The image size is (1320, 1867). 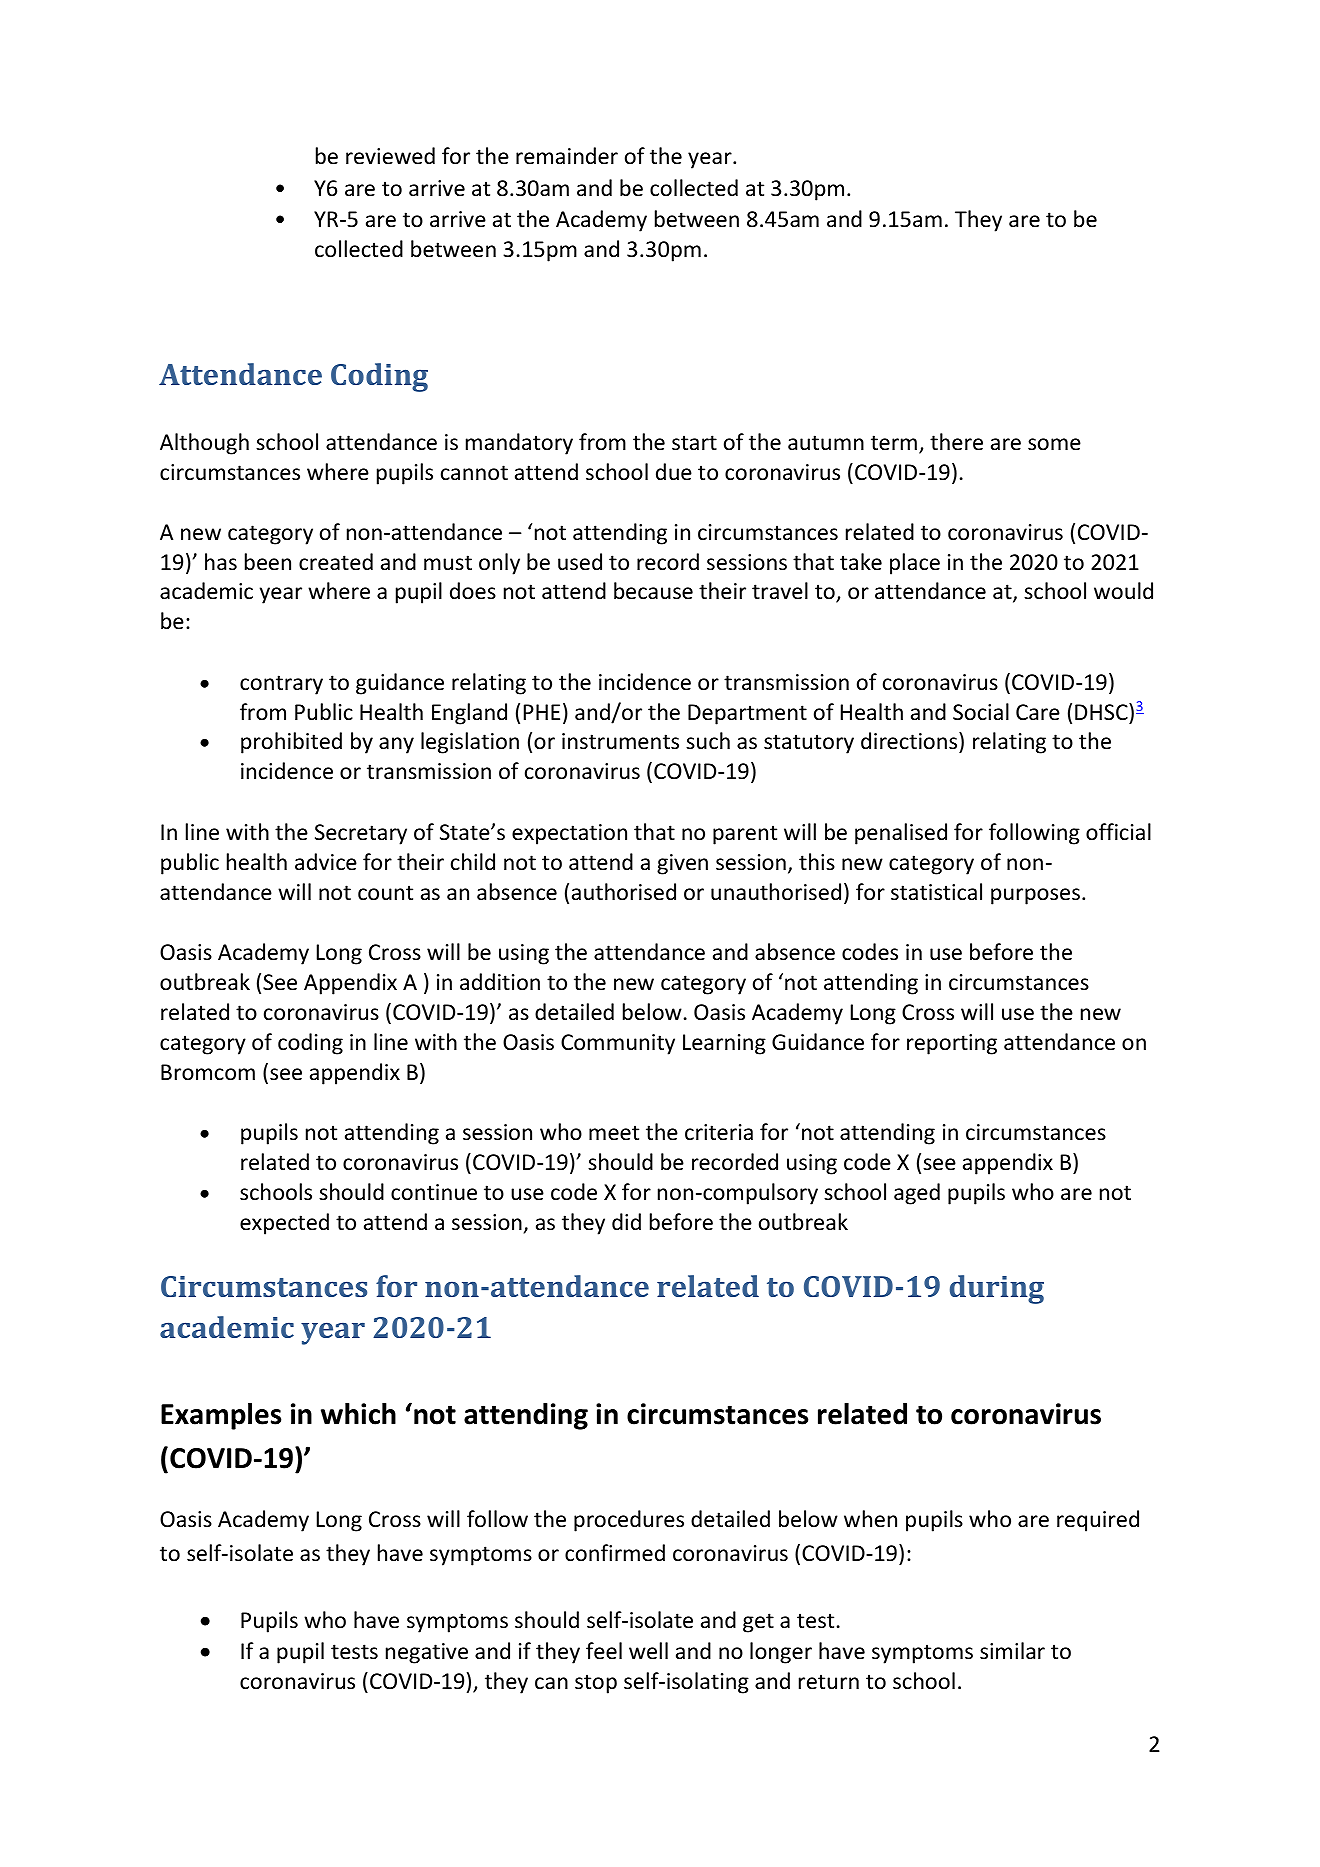 I want to click on place, so click(x=915, y=564).
